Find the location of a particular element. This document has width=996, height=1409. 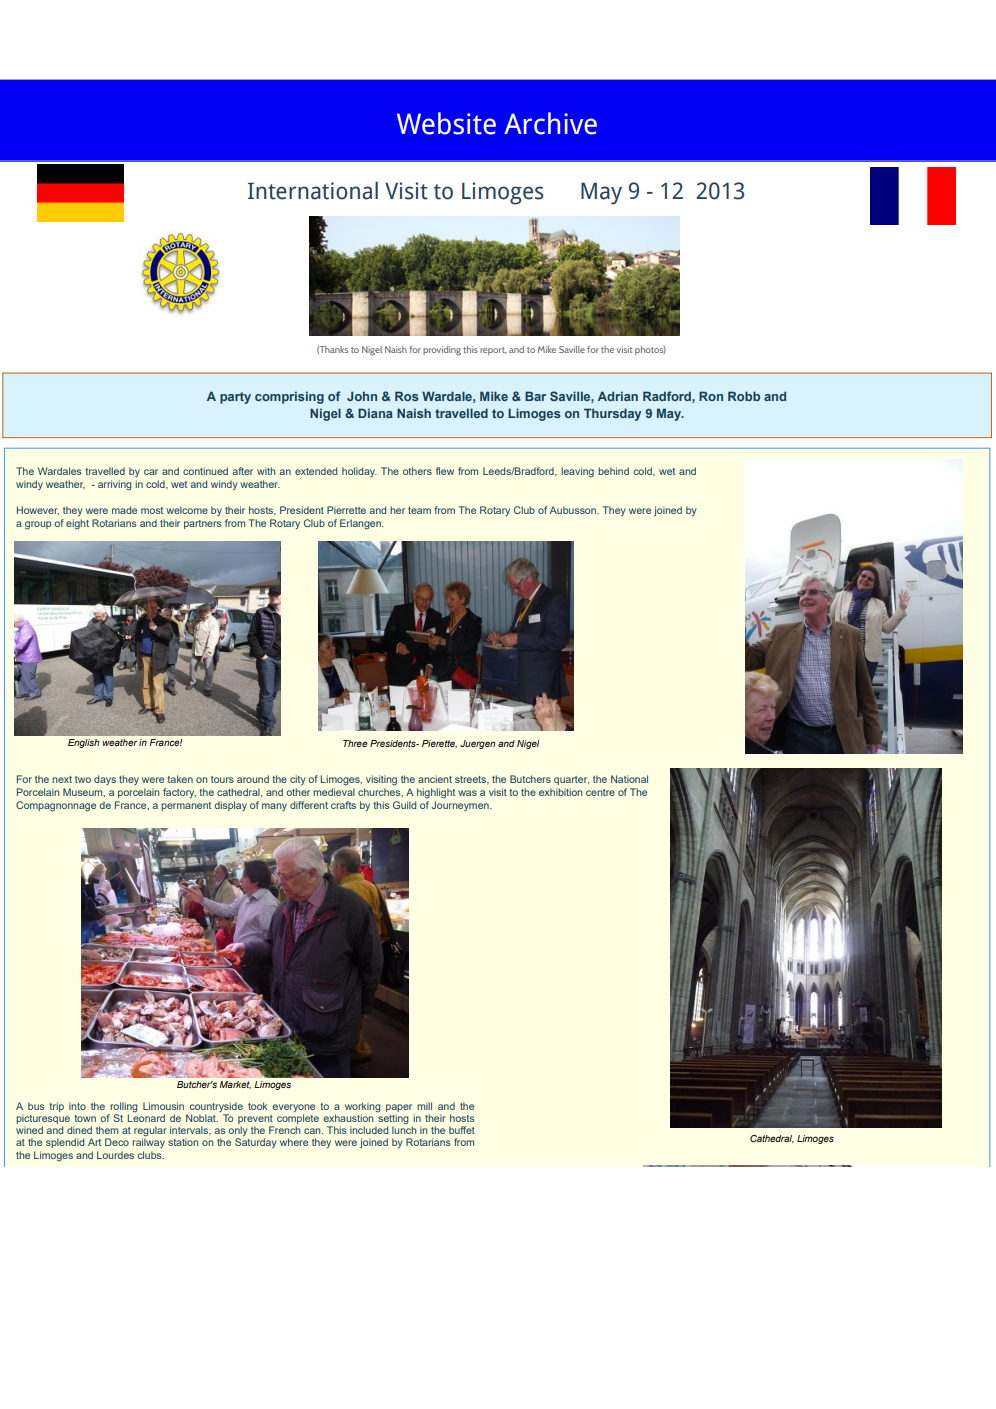

quarter is located at coordinates (571, 780).
